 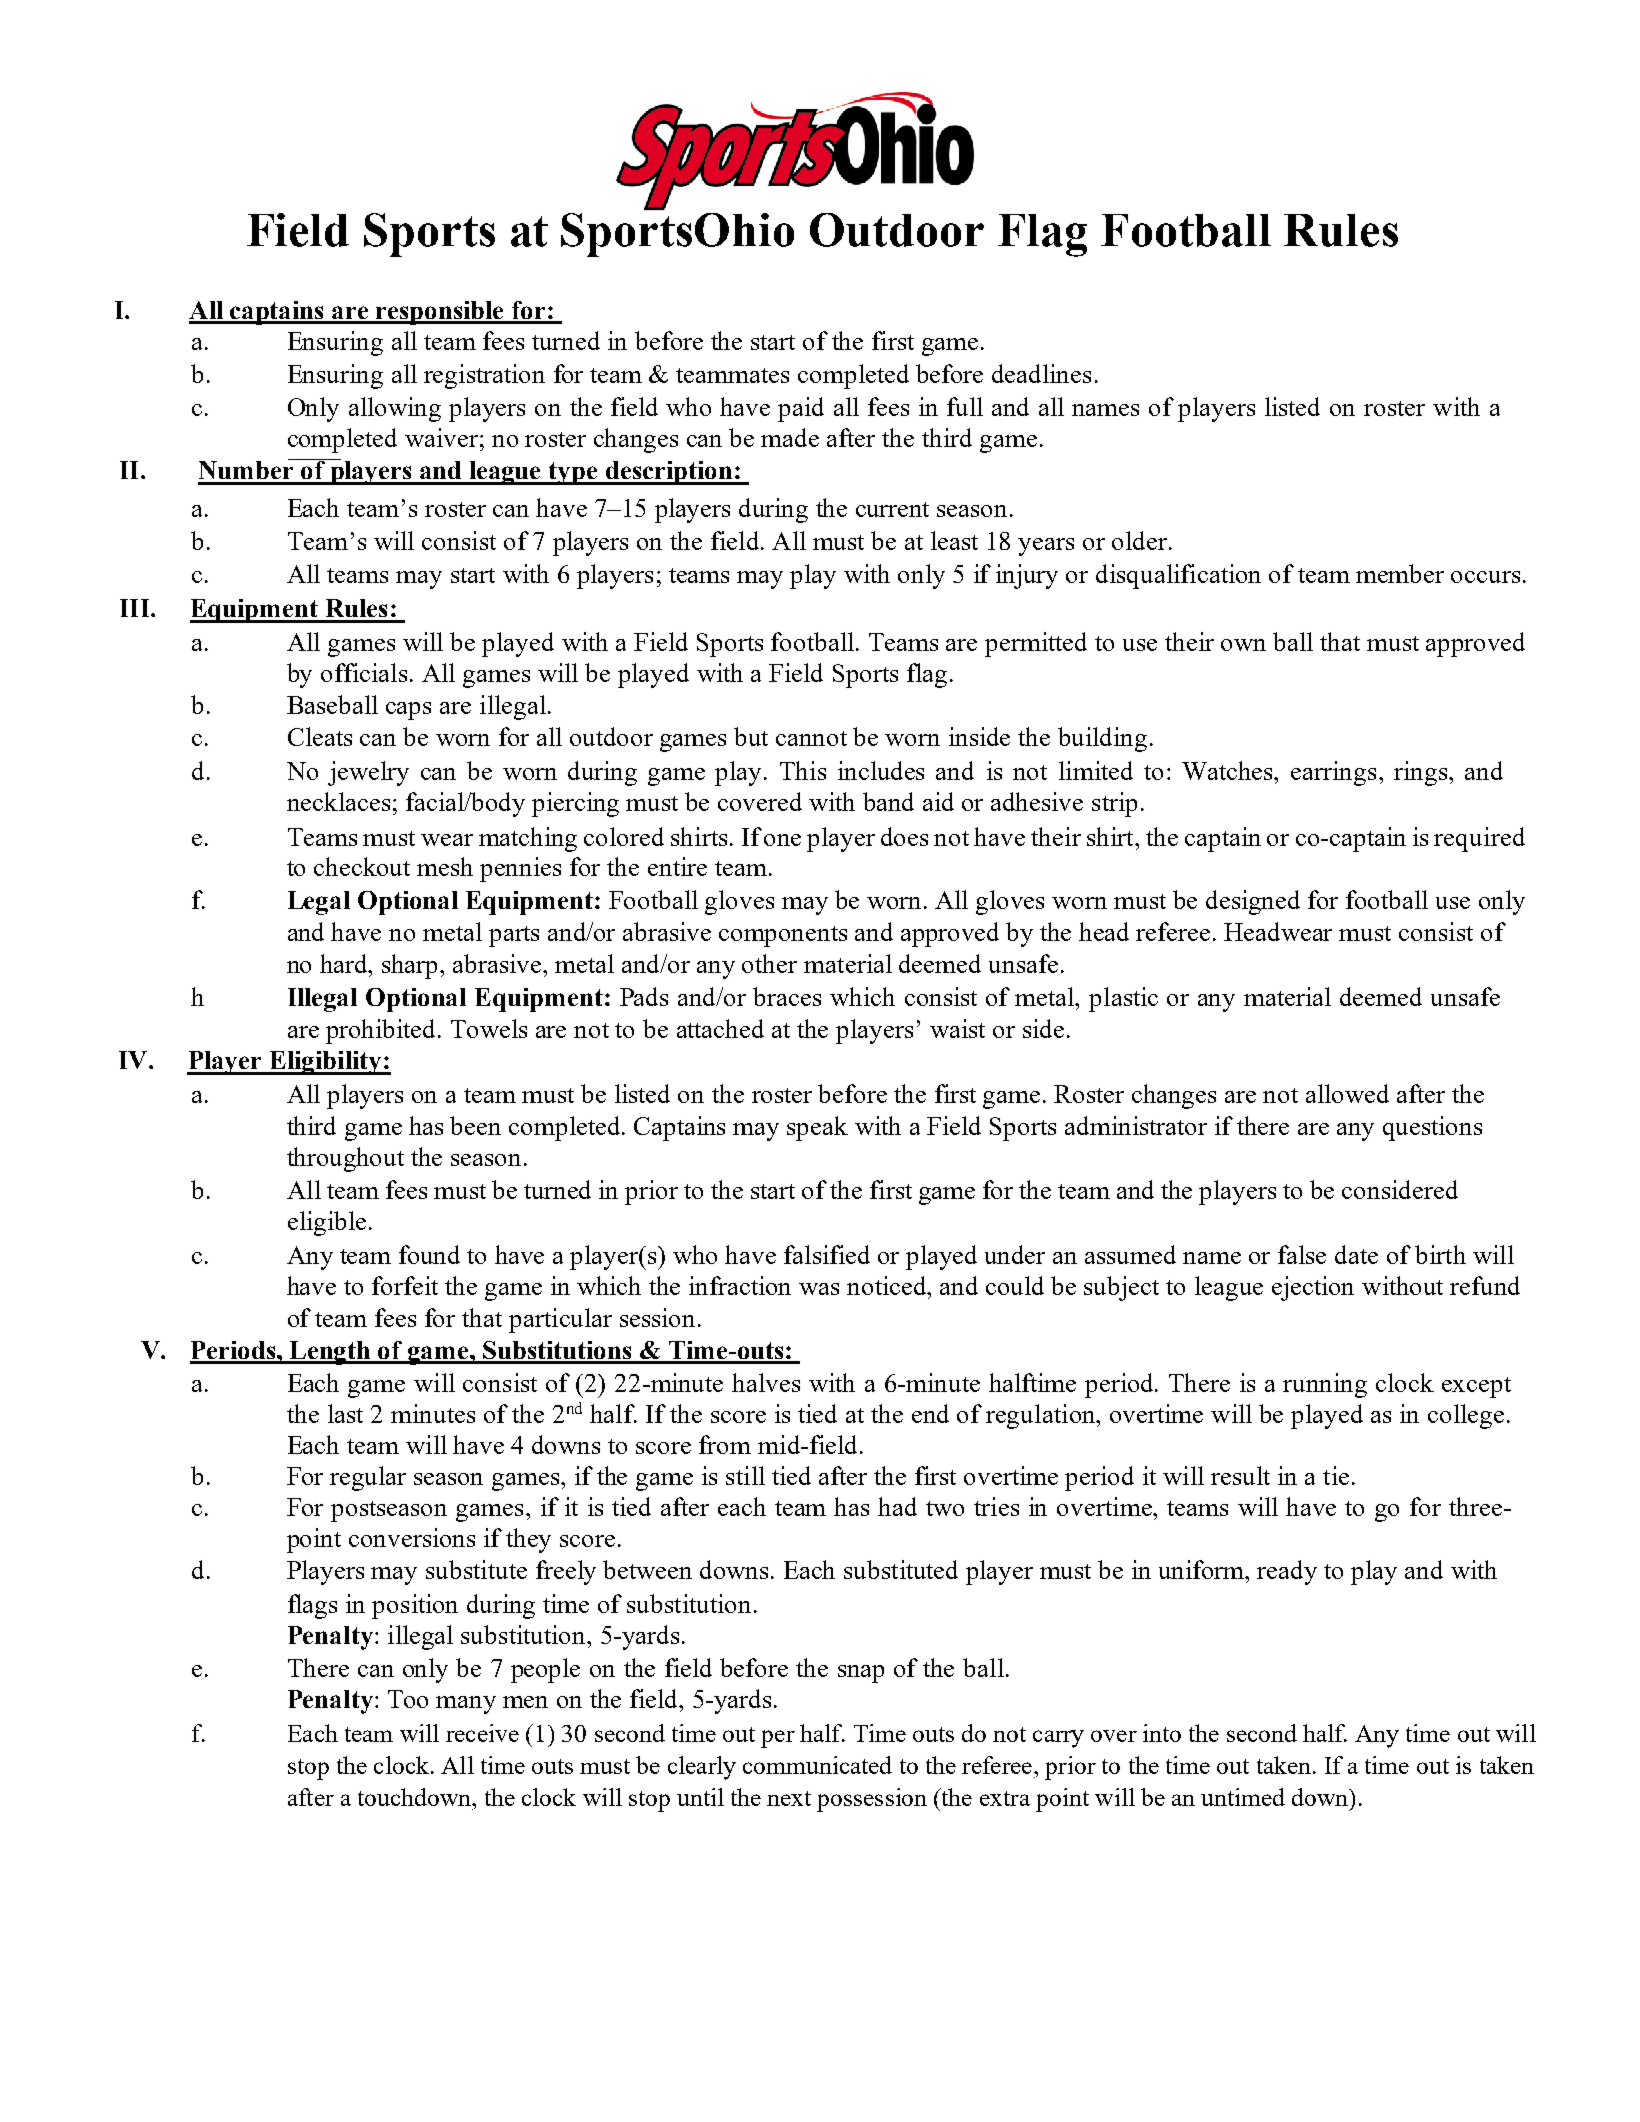 I want to click on attached, so click(x=720, y=1028).
